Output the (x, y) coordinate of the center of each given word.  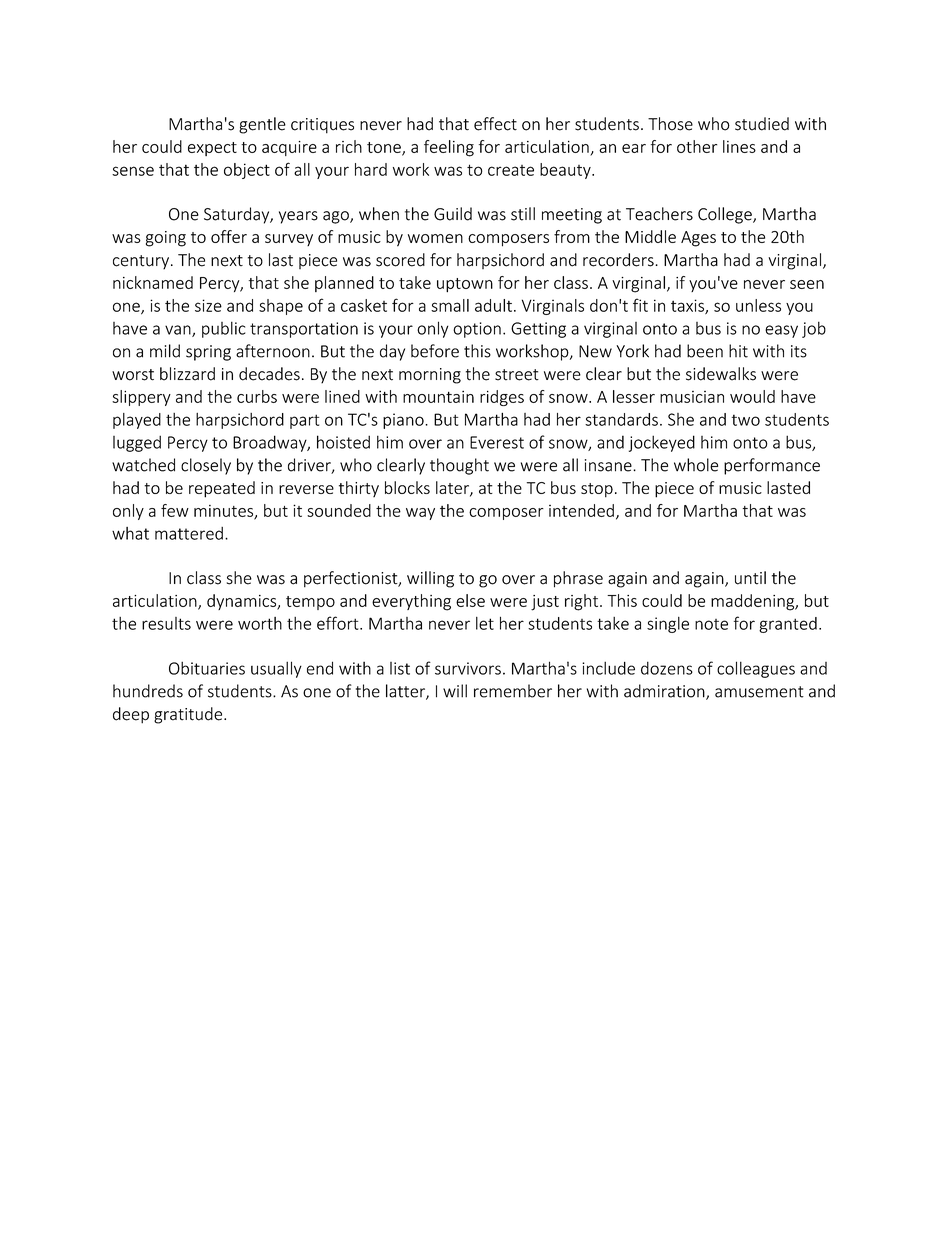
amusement (759, 692)
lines (739, 146)
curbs (257, 396)
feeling (449, 148)
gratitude (189, 715)
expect (212, 149)
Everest (497, 442)
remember (513, 691)
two (746, 420)
